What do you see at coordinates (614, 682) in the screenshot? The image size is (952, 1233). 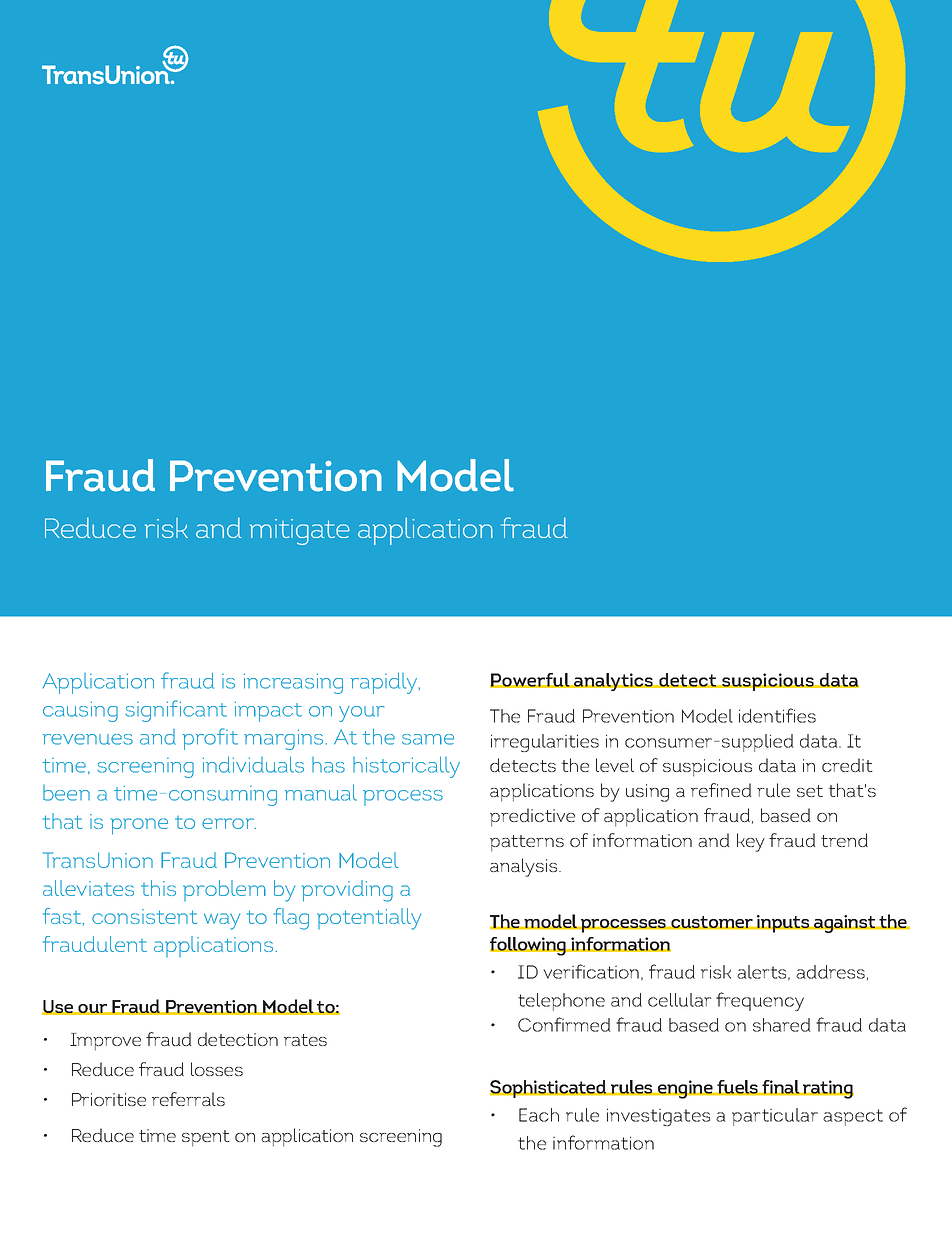 I see `analytics` at bounding box center [614, 682].
